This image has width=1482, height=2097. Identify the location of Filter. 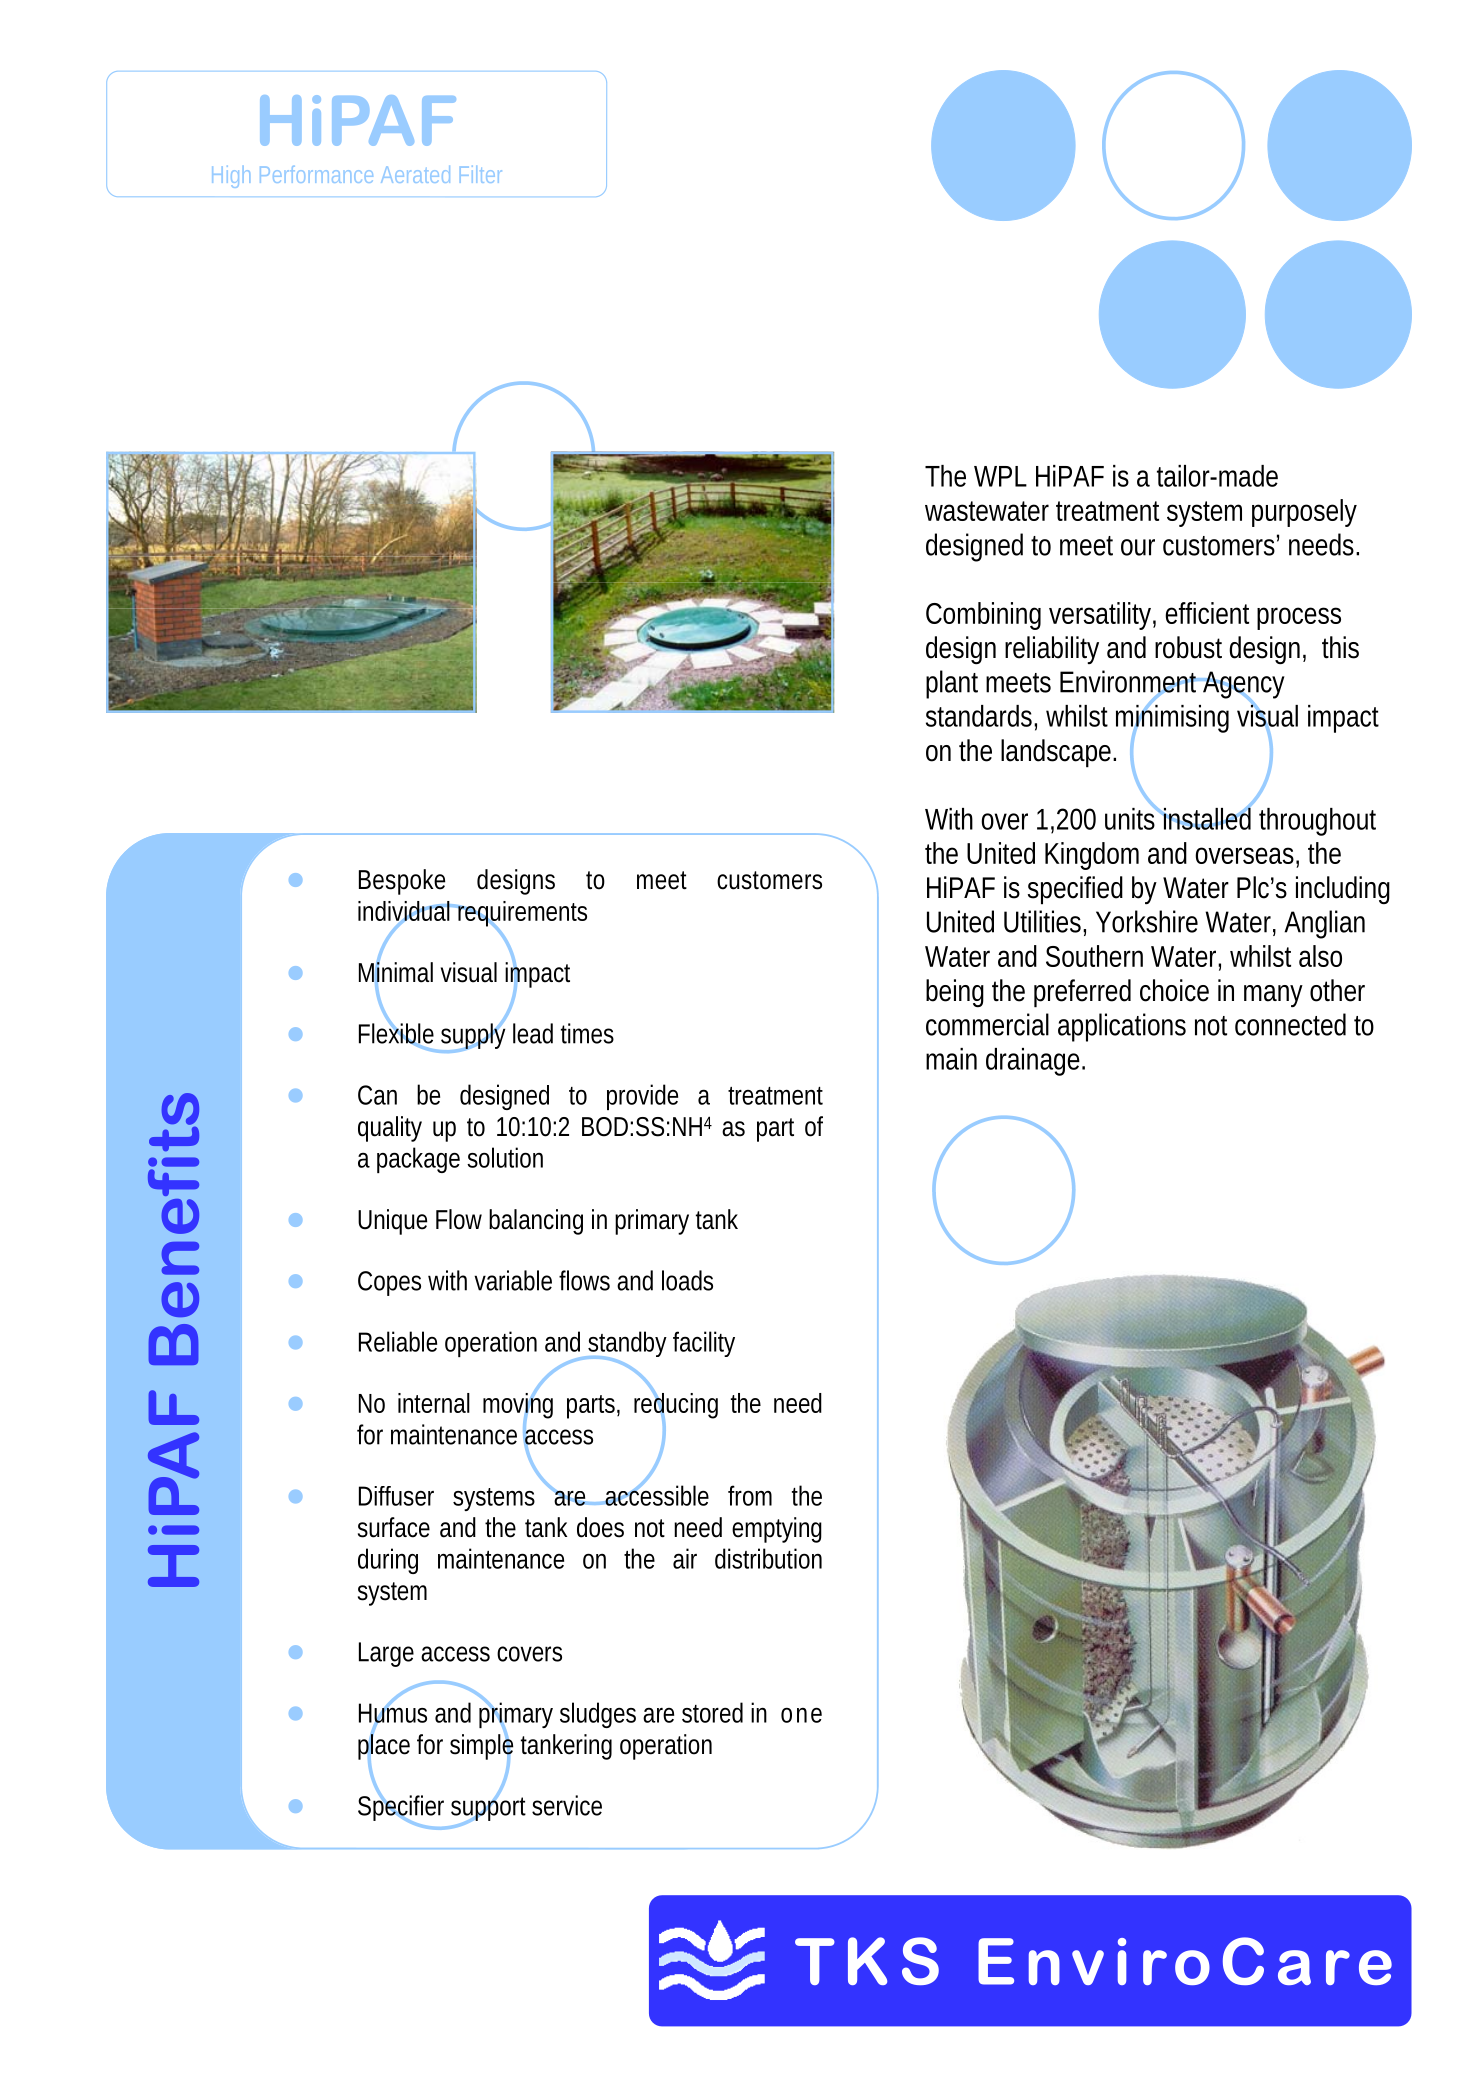
(481, 174).
